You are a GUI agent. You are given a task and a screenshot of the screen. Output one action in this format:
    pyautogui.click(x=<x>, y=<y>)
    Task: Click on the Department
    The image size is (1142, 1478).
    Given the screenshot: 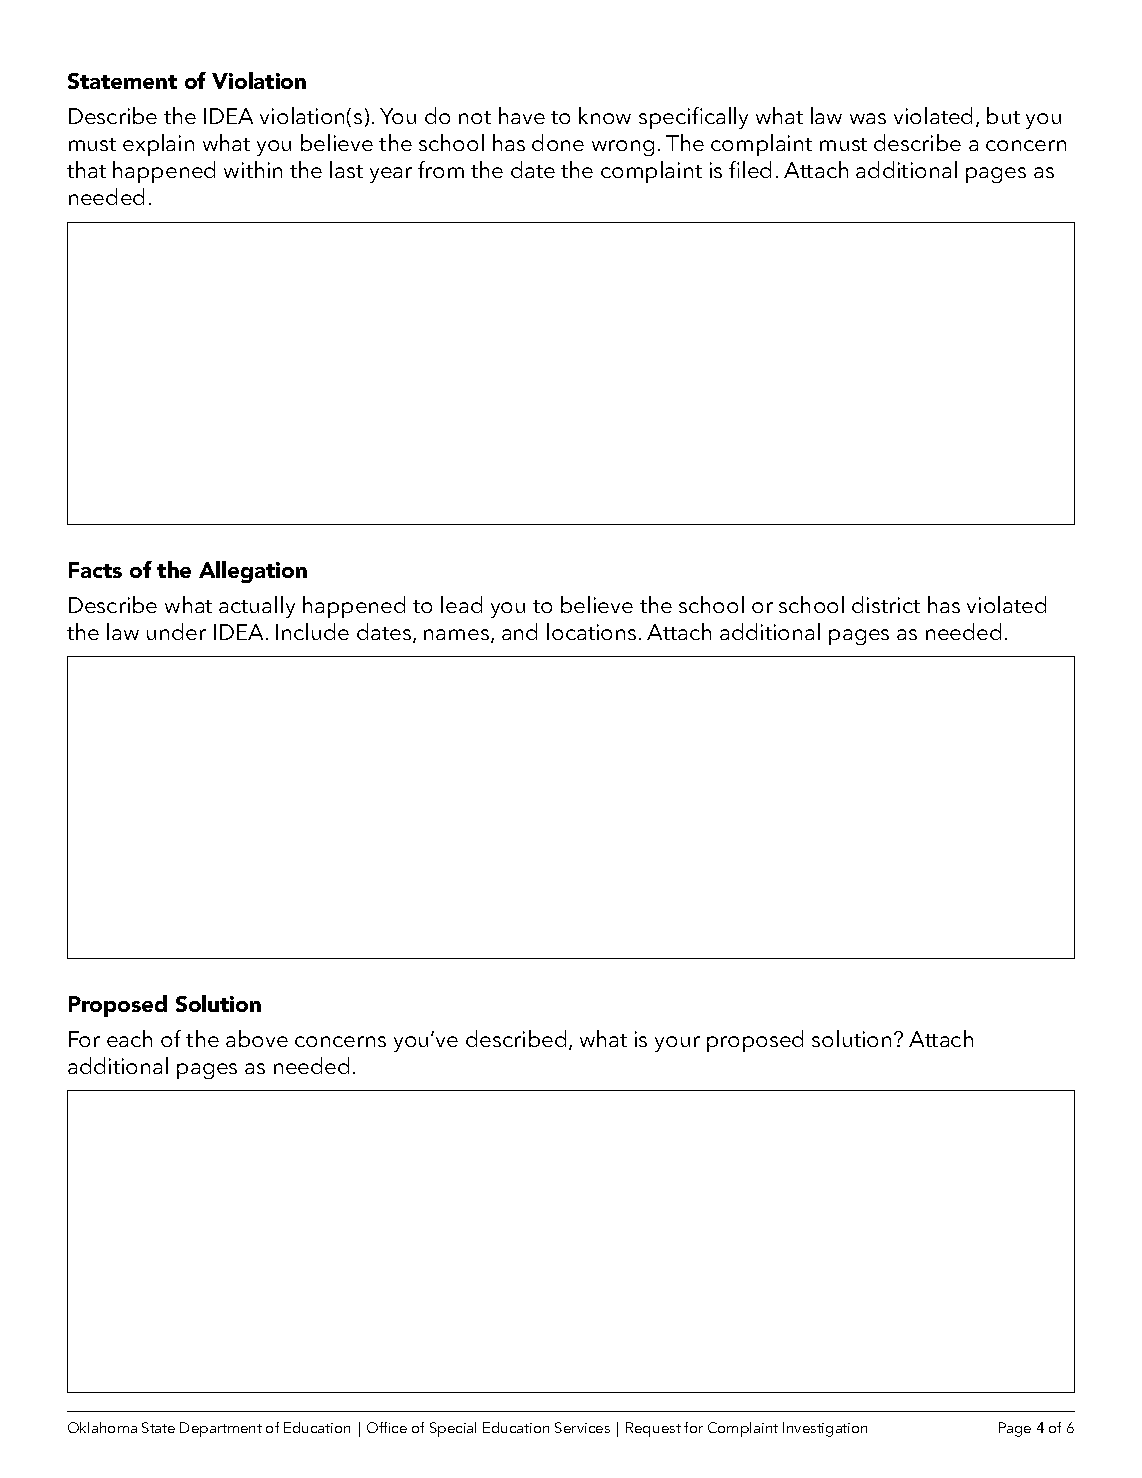 What is the action you would take?
    pyautogui.click(x=221, y=1429)
